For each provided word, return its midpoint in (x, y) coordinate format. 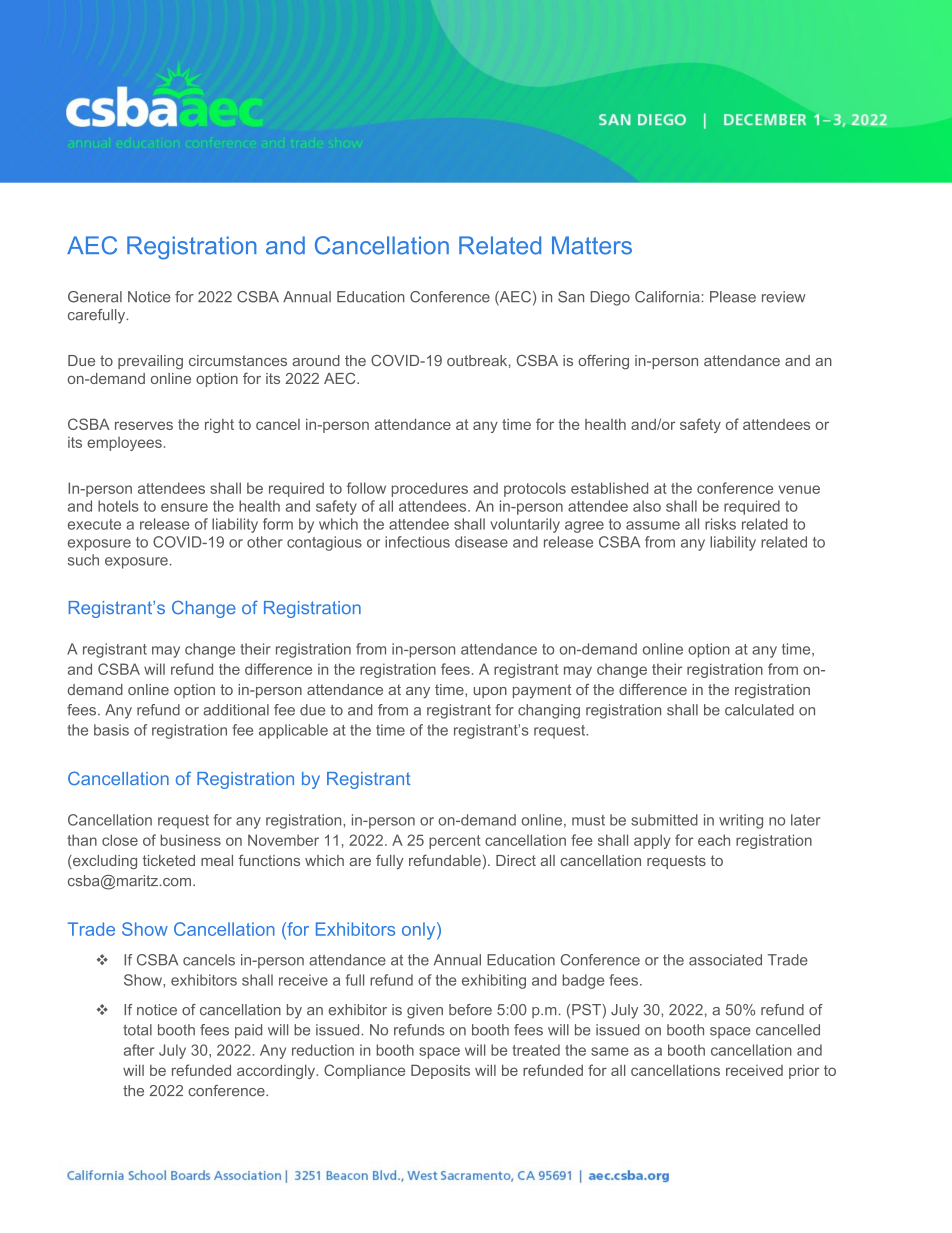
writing (741, 821)
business (190, 840)
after (139, 1050)
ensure (184, 507)
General (95, 297)
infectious (417, 542)
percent (455, 842)
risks (720, 524)
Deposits (440, 1072)
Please (733, 297)
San (571, 297)
